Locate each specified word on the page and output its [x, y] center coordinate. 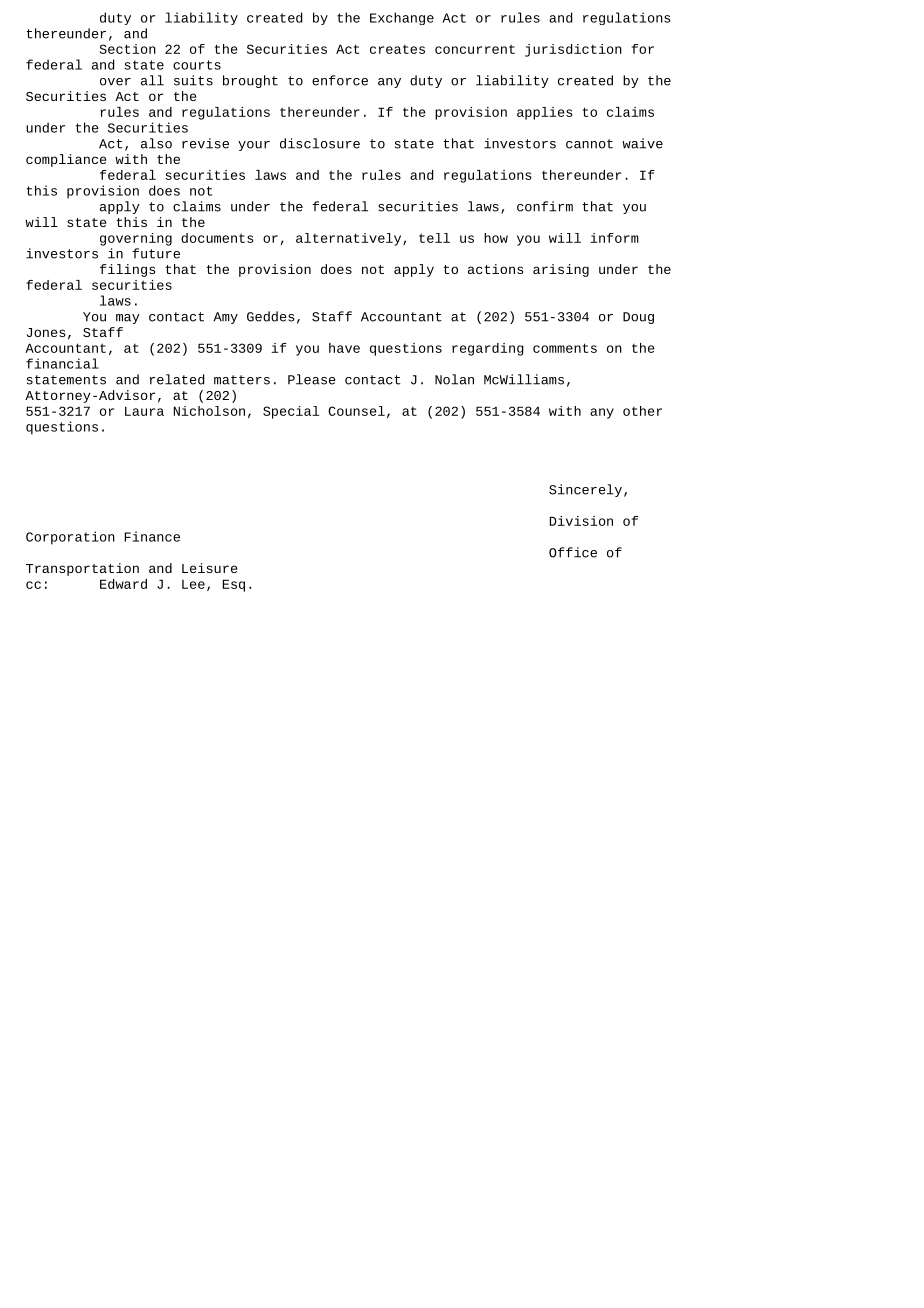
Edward [123, 584]
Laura [144, 411]
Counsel [356, 411]
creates [397, 49]
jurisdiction [573, 50]
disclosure [320, 143]
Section [127, 49]
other [642, 411]
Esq [234, 585]
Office [573, 552]
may [128, 319]
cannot [589, 144]
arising [561, 270]
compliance [66, 160]
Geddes [271, 316]
